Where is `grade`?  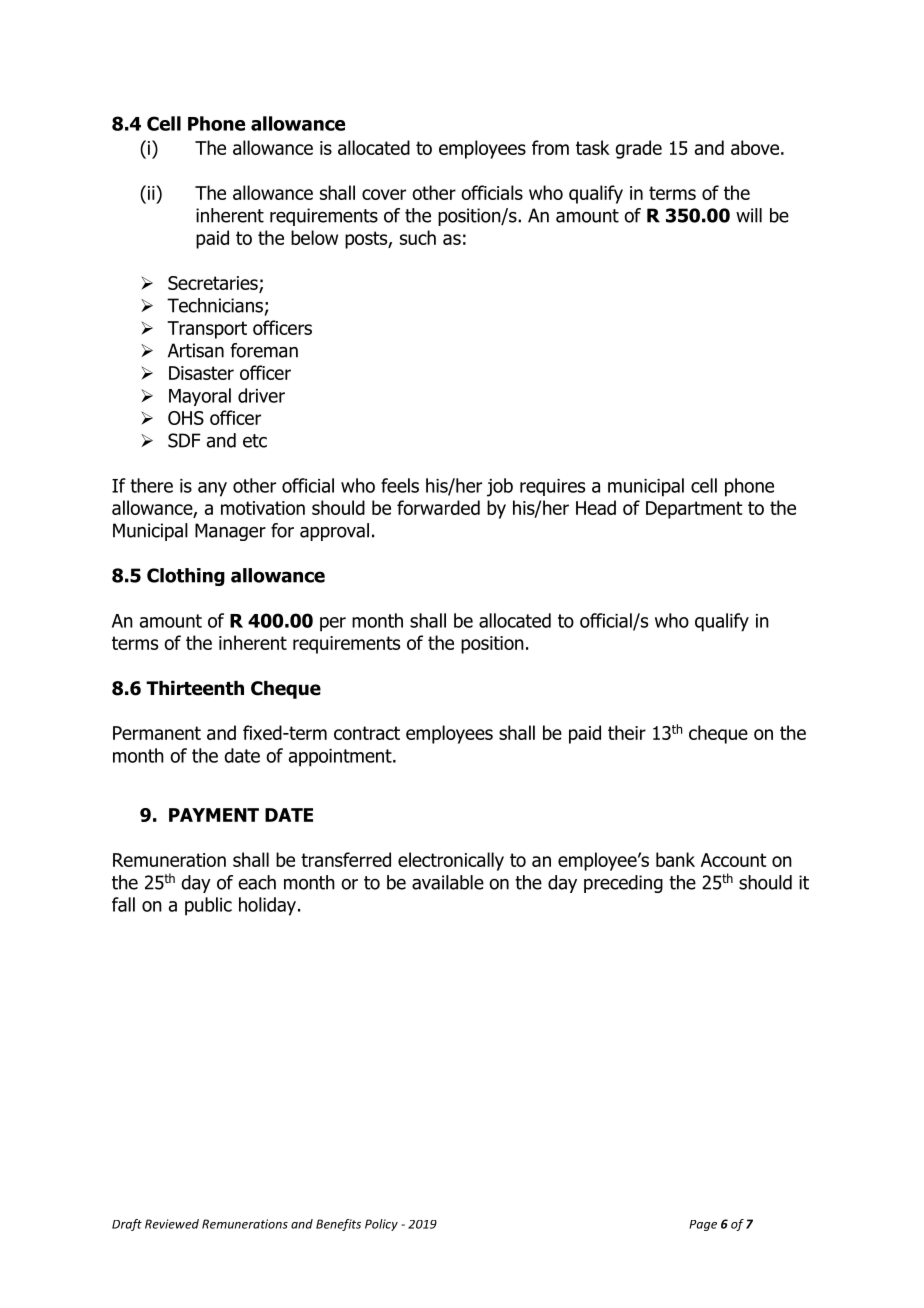 grade is located at coordinates (638, 149).
